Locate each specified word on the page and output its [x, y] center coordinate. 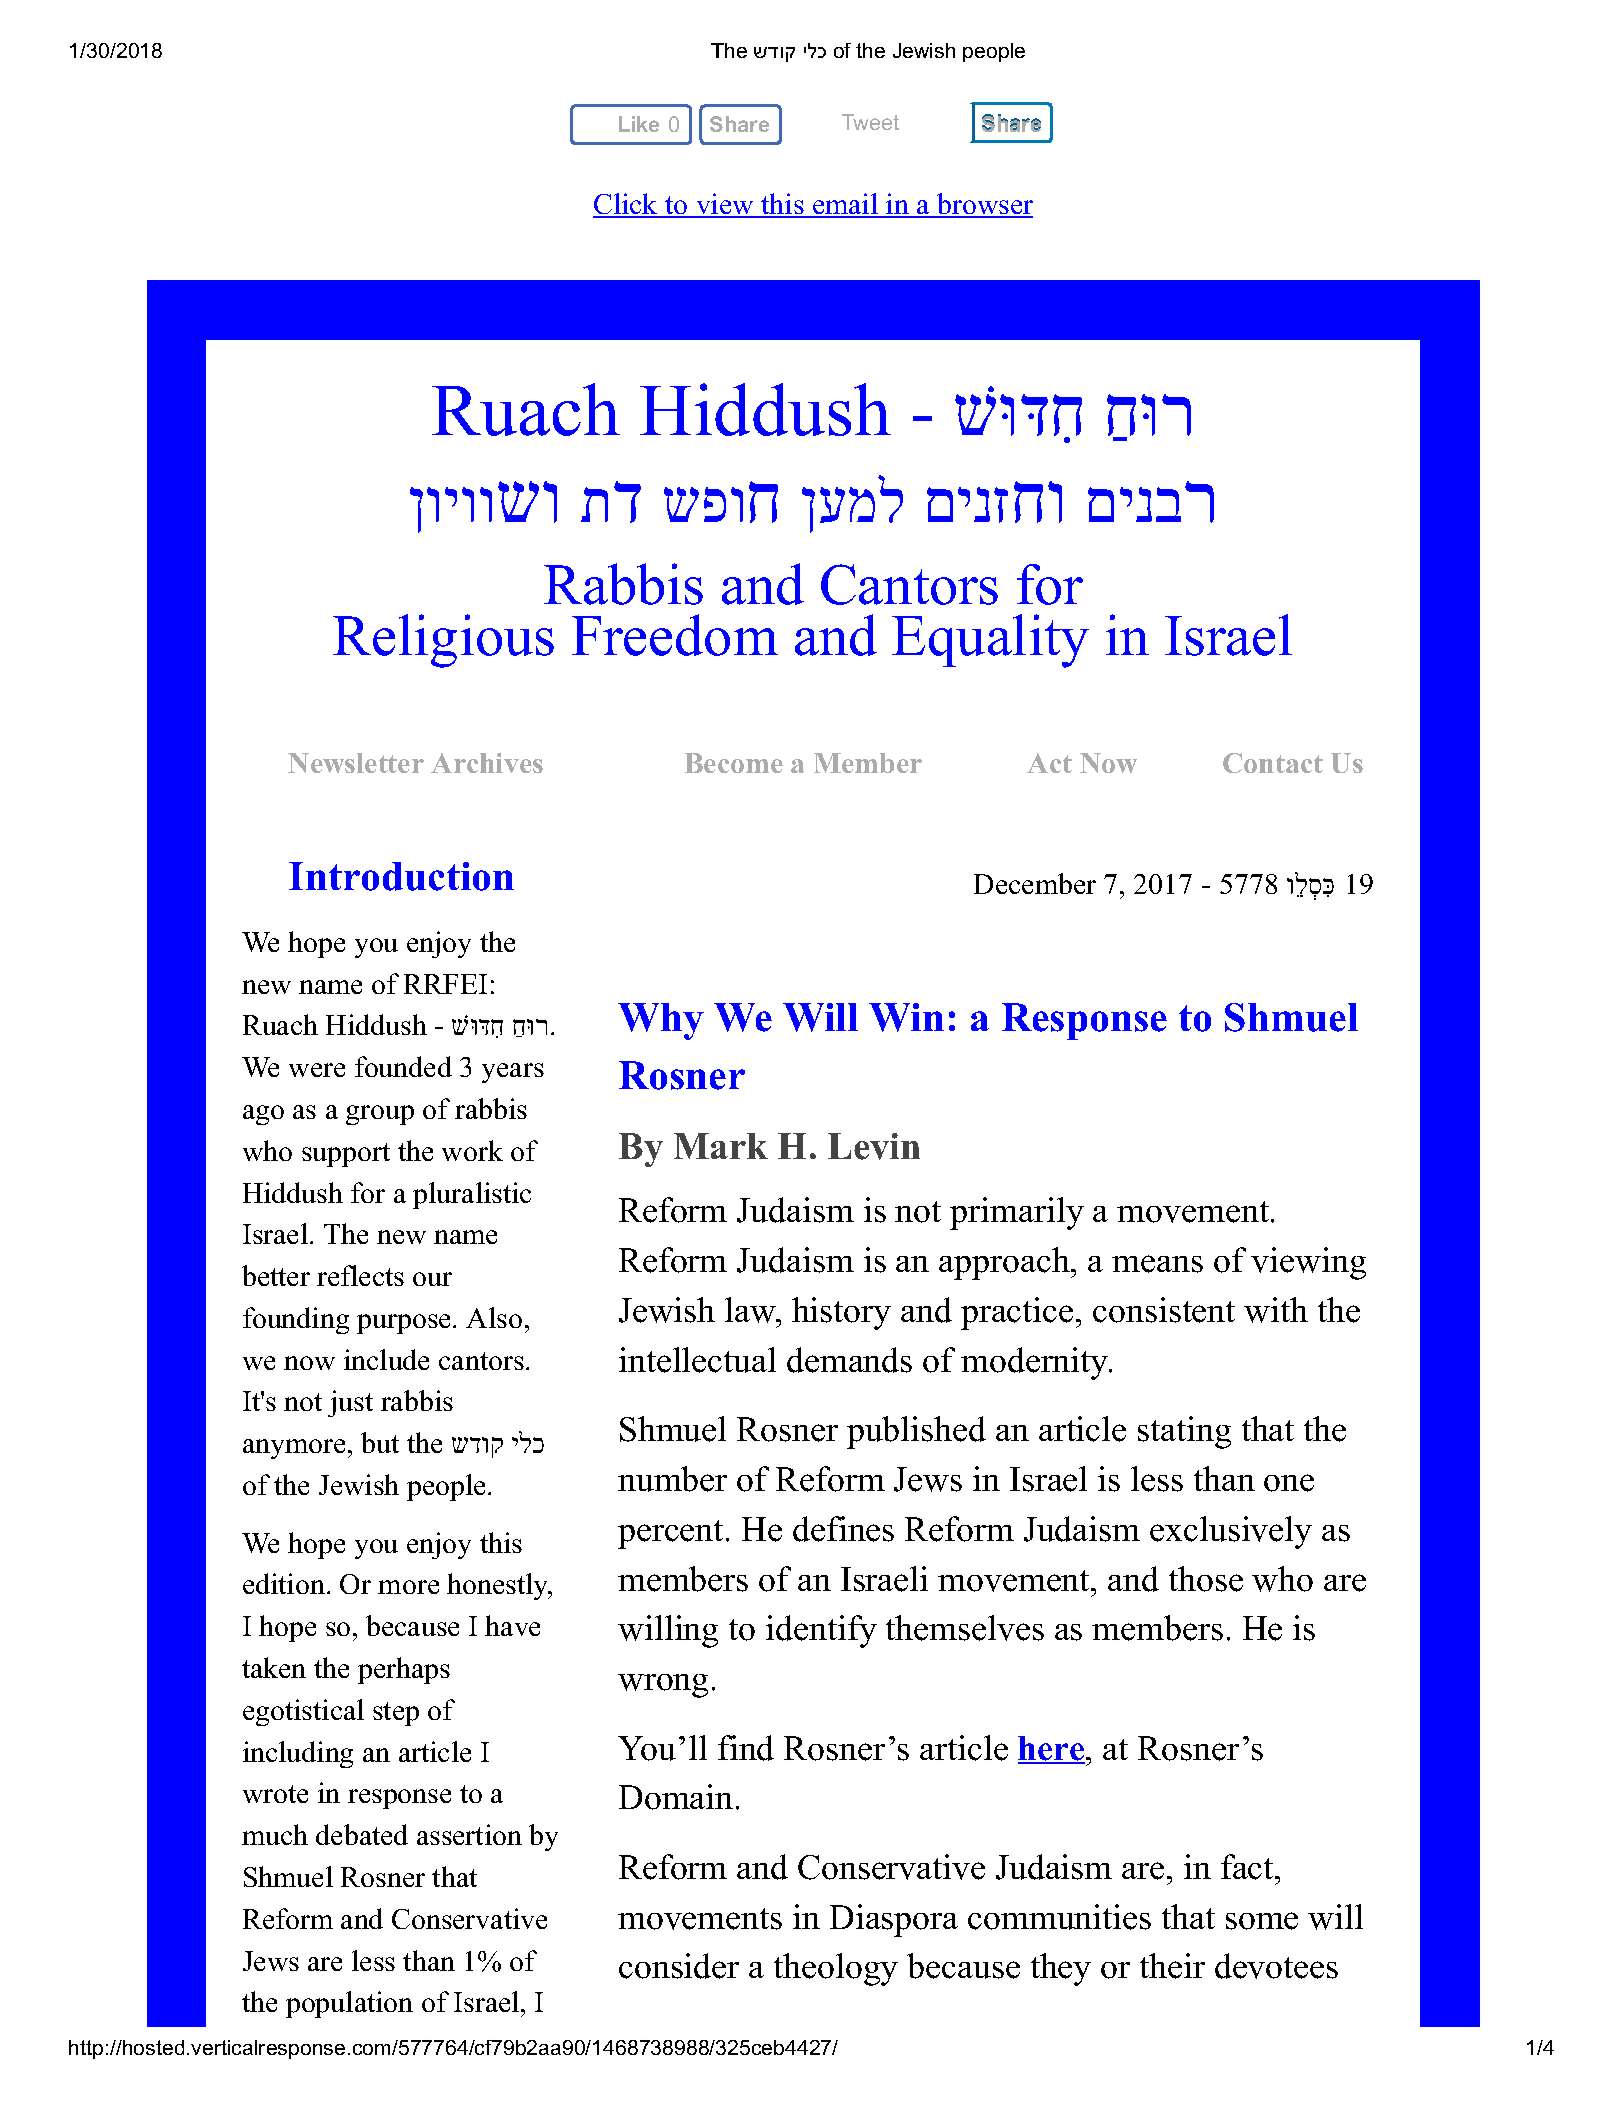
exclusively [1231, 1532]
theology [836, 1969]
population [349, 2004]
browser [983, 205]
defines [843, 1529]
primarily [1017, 1213]
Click [626, 205]
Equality [990, 641]
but [380, 1442]
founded [403, 1066]
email [845, 205]
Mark [721, 1146]
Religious [443, 641]
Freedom [675, 635]
